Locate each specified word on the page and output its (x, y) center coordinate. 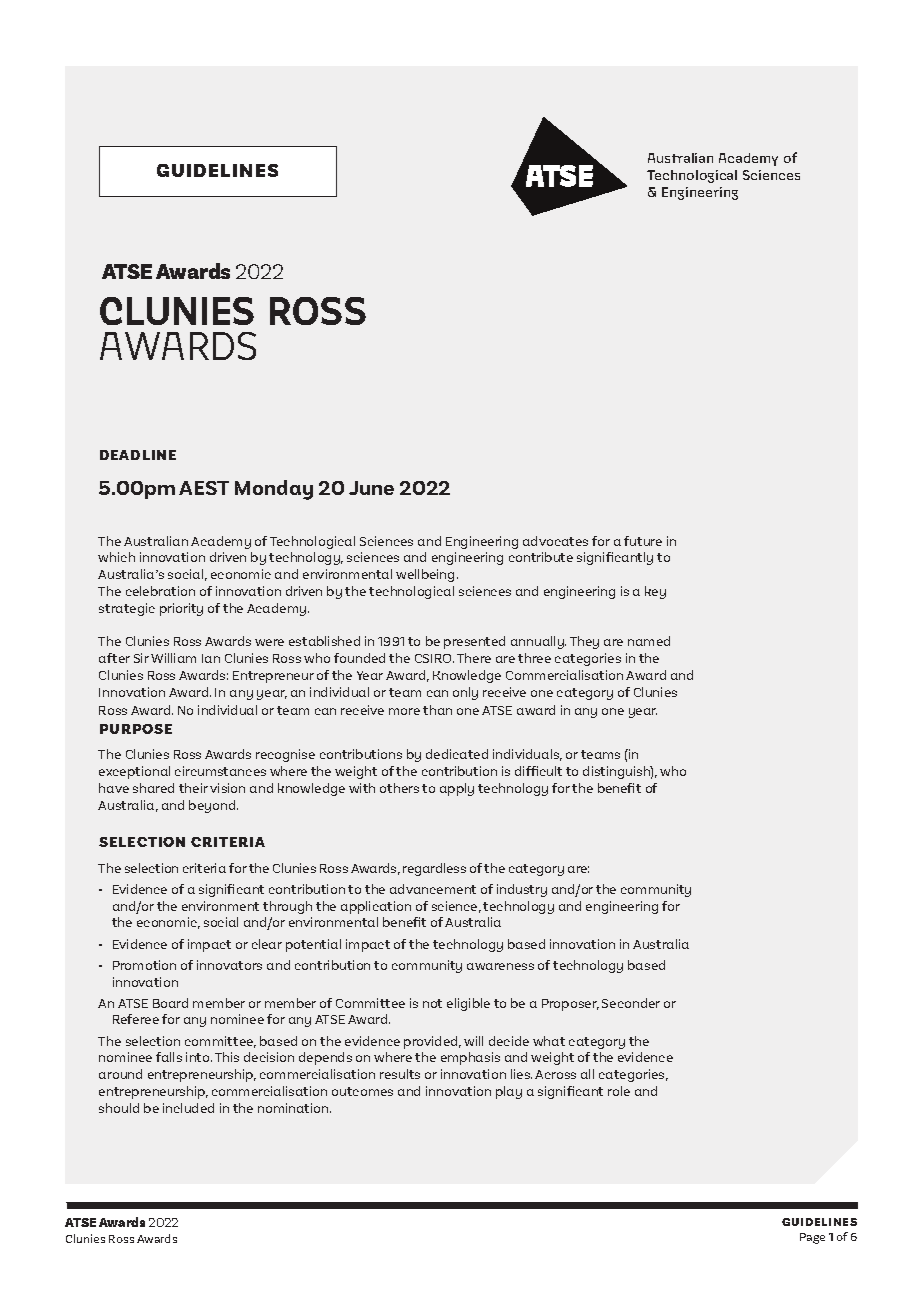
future (643, 541)
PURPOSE (136, 729)
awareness (500, 966)
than (437, 710)
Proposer (570, 1005)
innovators (229, 965)
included (188, 1108)
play (509, 1092)
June (371, 488)
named (649, 641)
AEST (204, 488)
